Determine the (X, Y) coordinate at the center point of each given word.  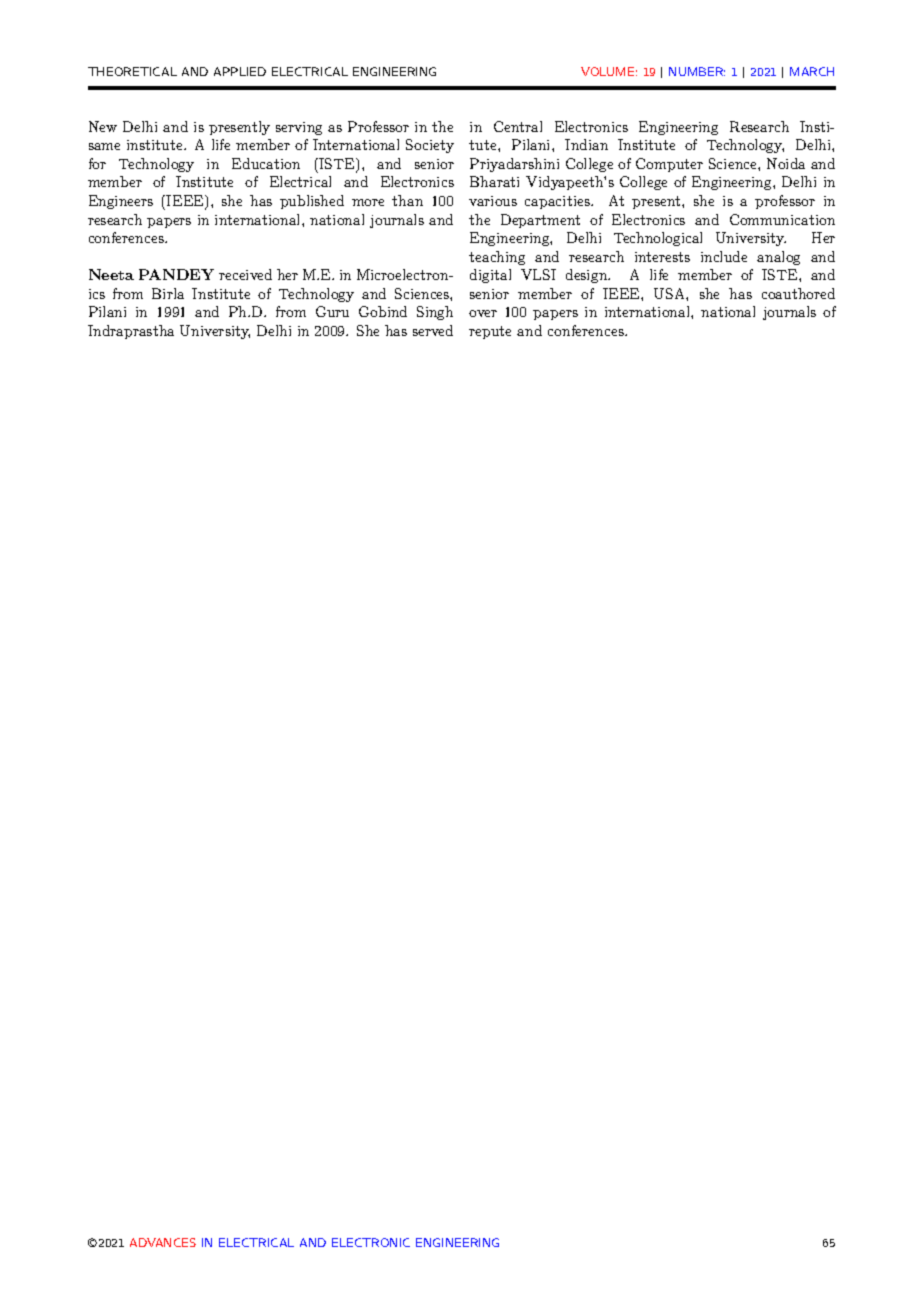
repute (490, 332)
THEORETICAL (132, 71)
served (433, 330)
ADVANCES (163, 1242)
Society (430, 146)
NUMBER (697, 71)
